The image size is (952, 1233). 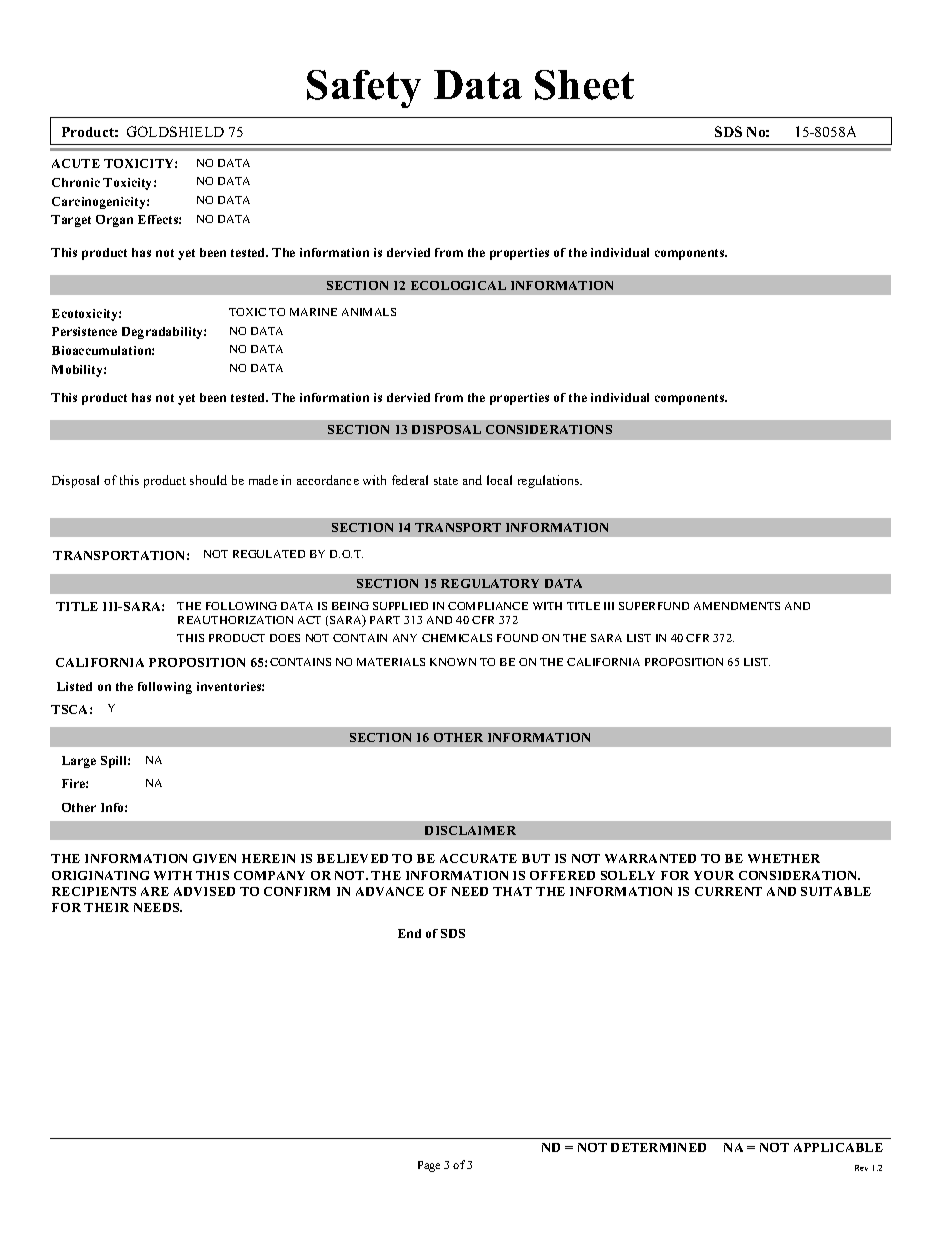 What do you see at coordinates (658, 1147) in the screenshot?
I see `DETERMINED` at bounding box center [658, 1147].
